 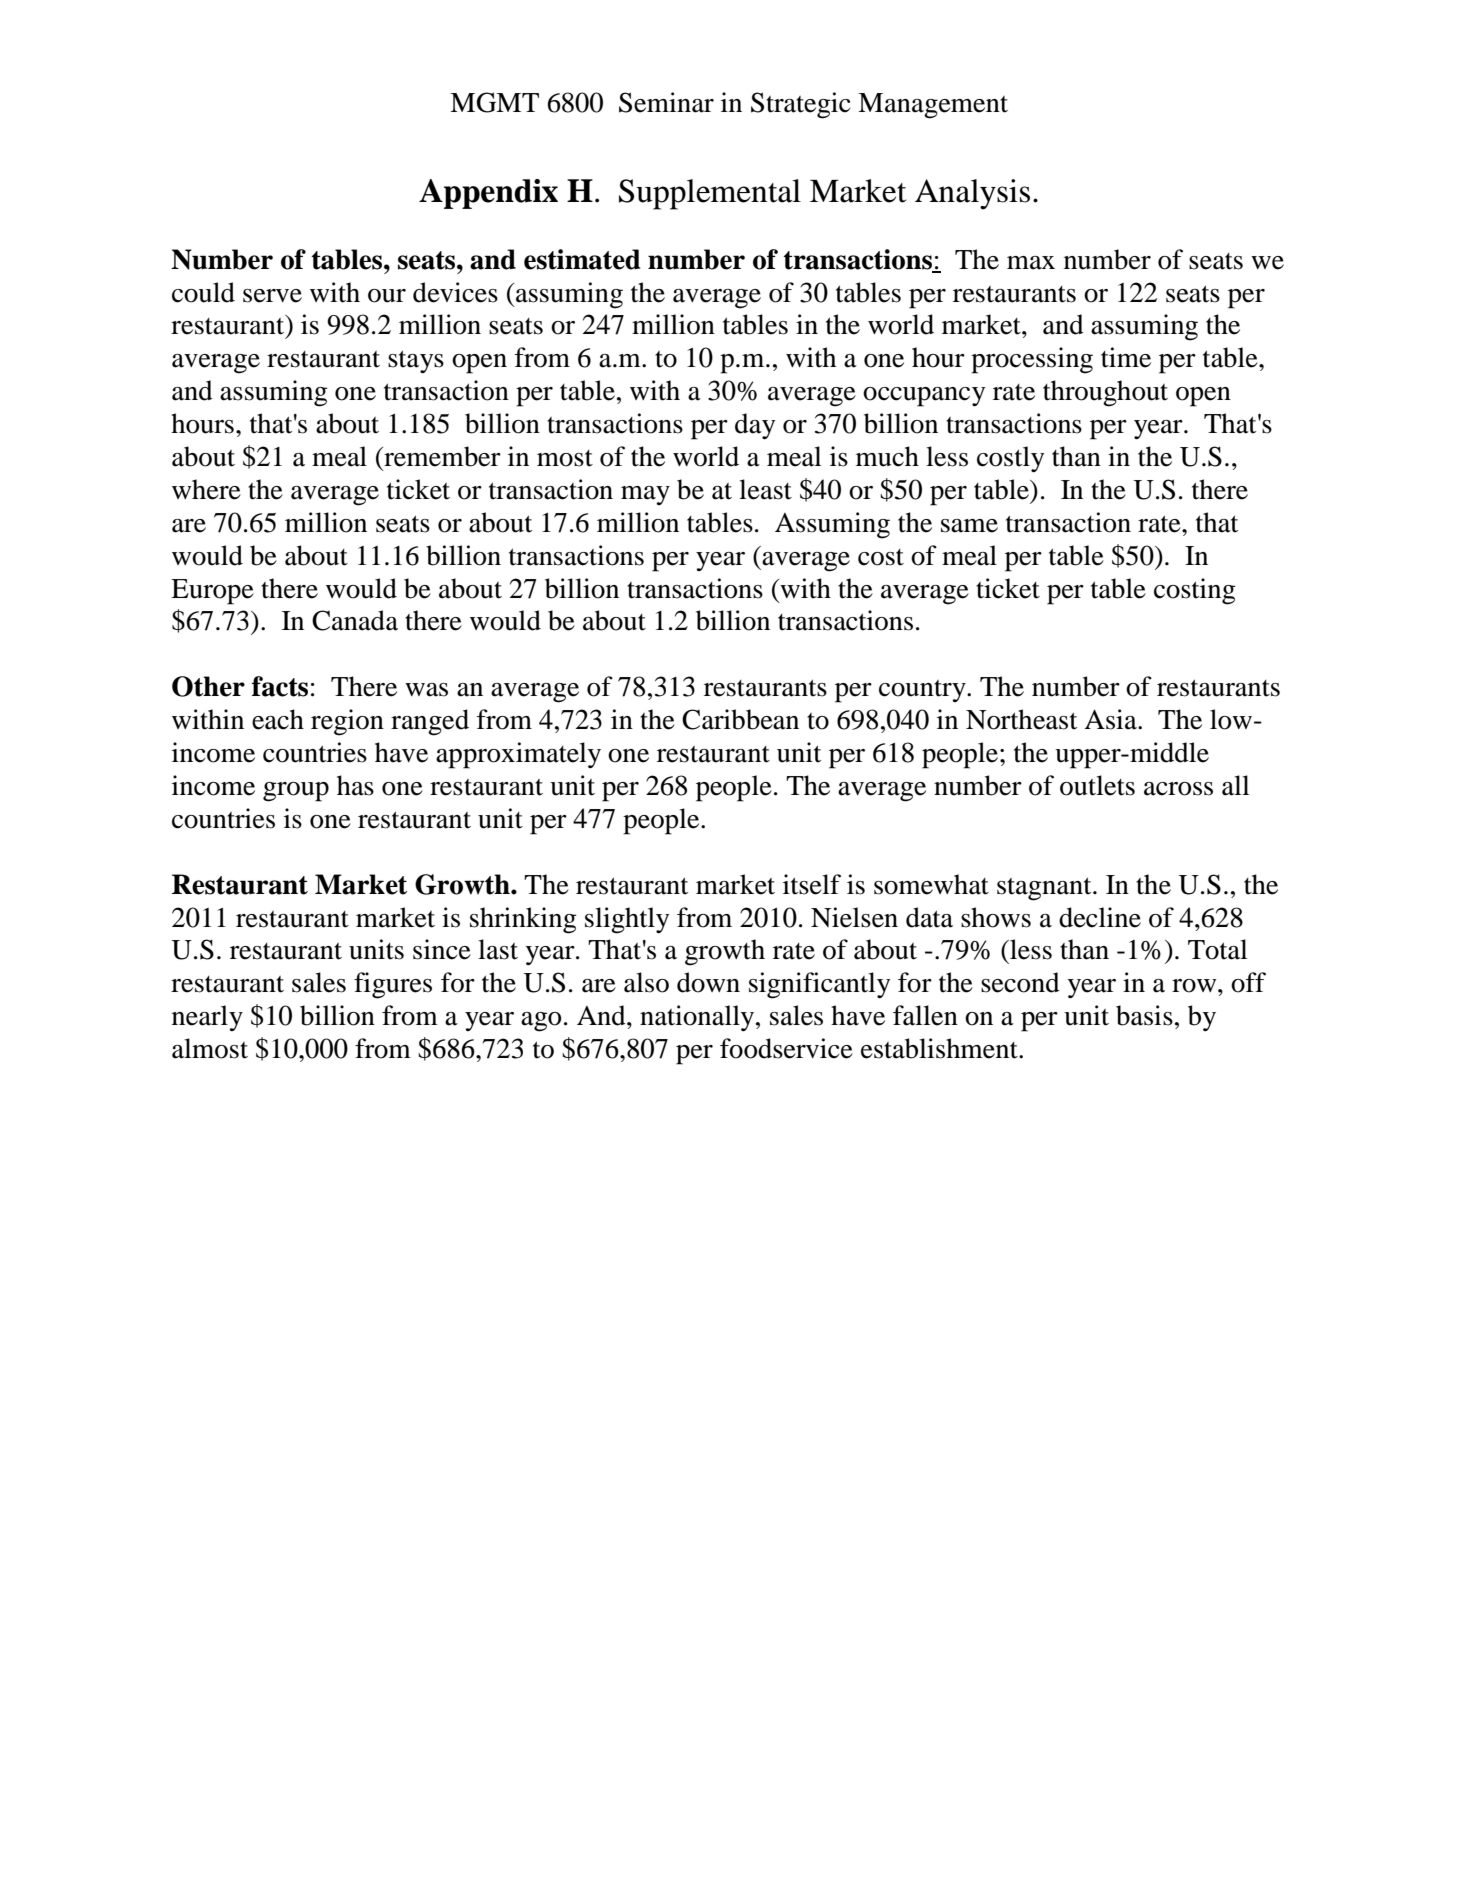 I want to click on nationally, so click(x=698, y=1018).
